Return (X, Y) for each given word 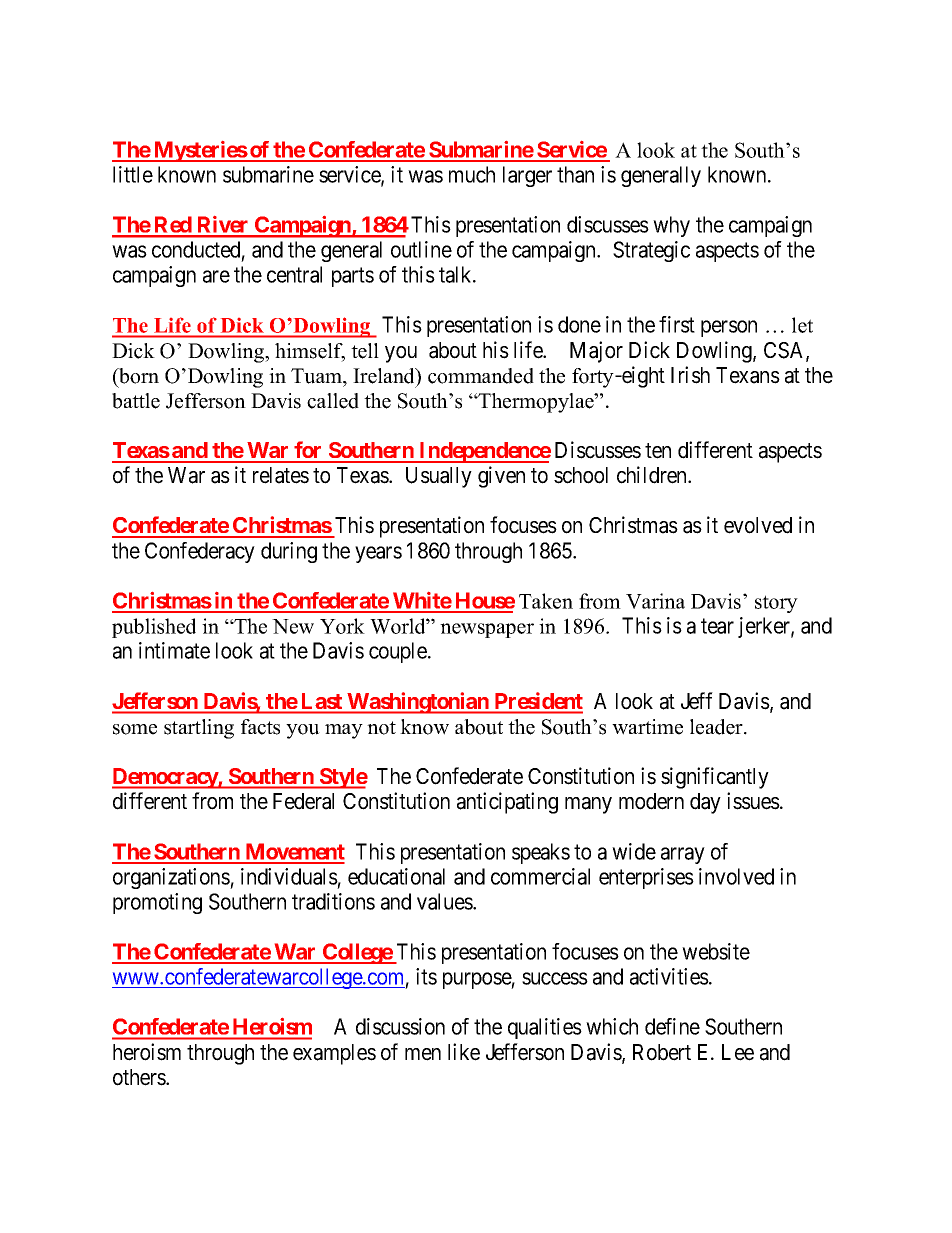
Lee (738, 1052)
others (140, 1077)
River (223, 226)
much (472, 174)
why (671, 226)
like (464, 1052)
